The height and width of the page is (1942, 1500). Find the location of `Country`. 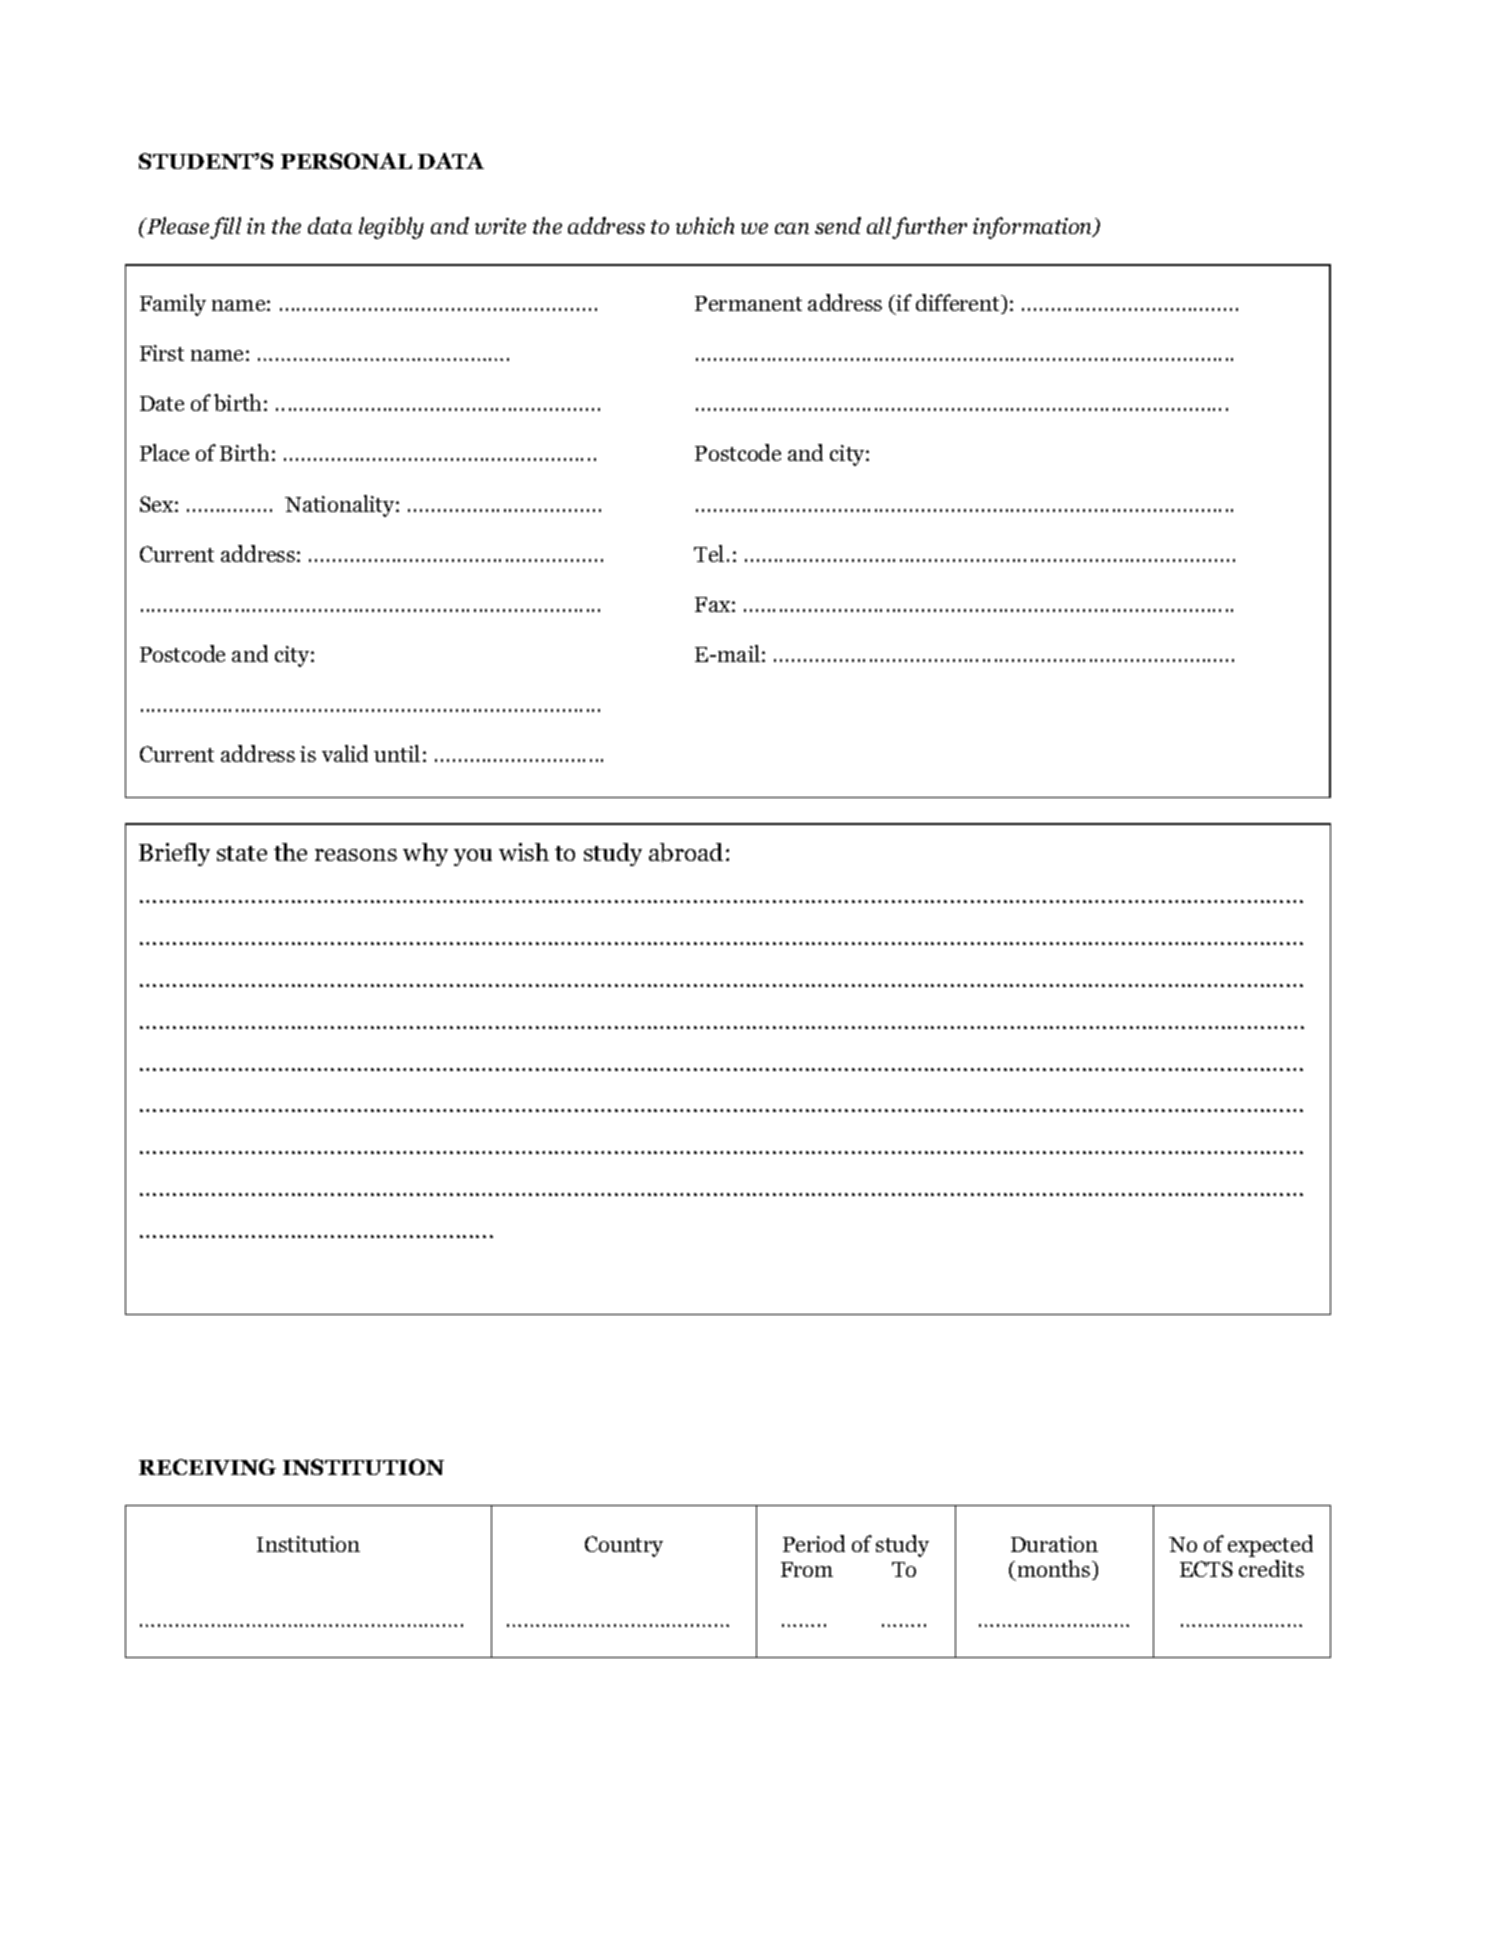

Country is located at coordinates (624, 1546).
